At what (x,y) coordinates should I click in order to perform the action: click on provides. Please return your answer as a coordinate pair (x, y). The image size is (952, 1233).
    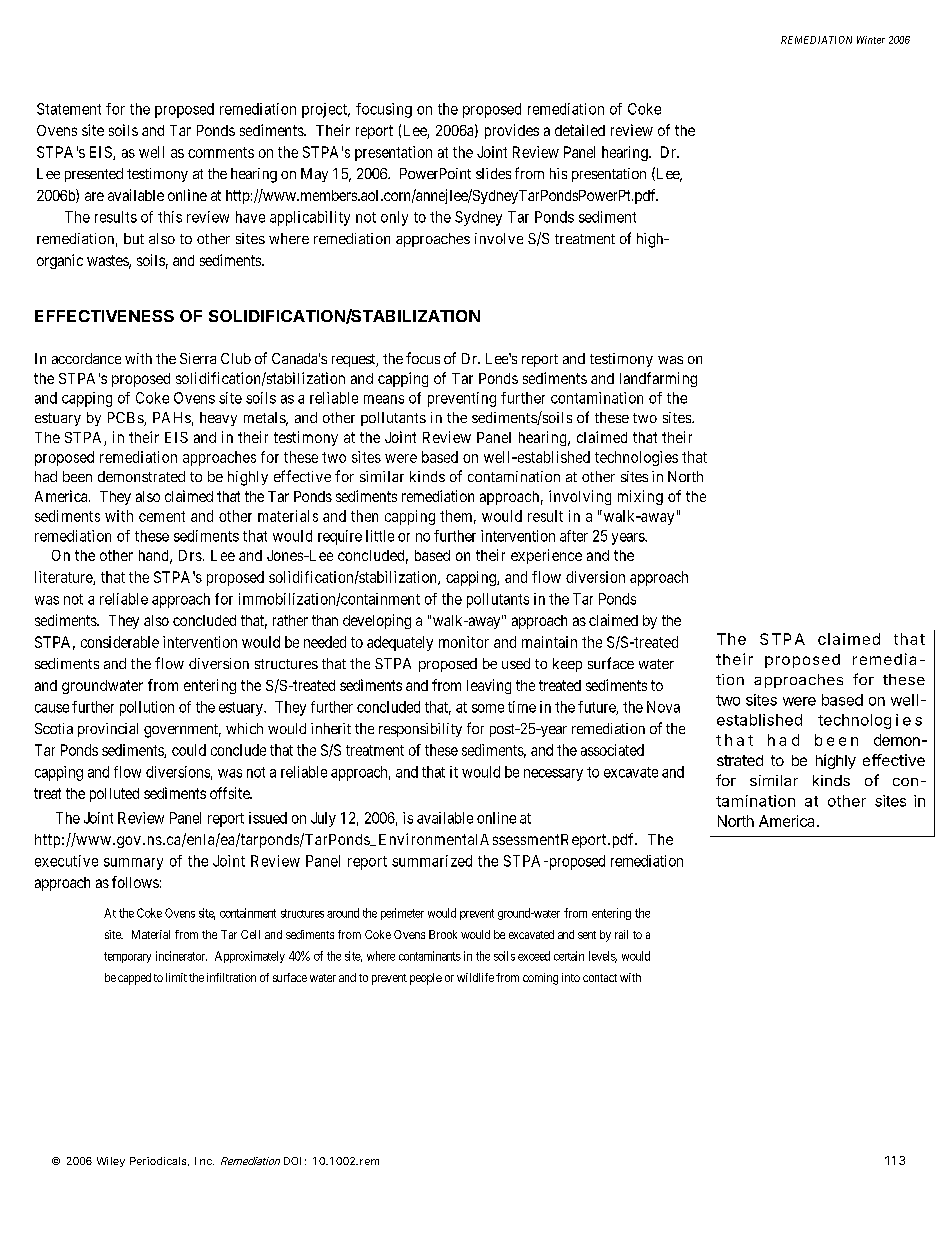
    Looking at the image, I should click on (512, 131).
